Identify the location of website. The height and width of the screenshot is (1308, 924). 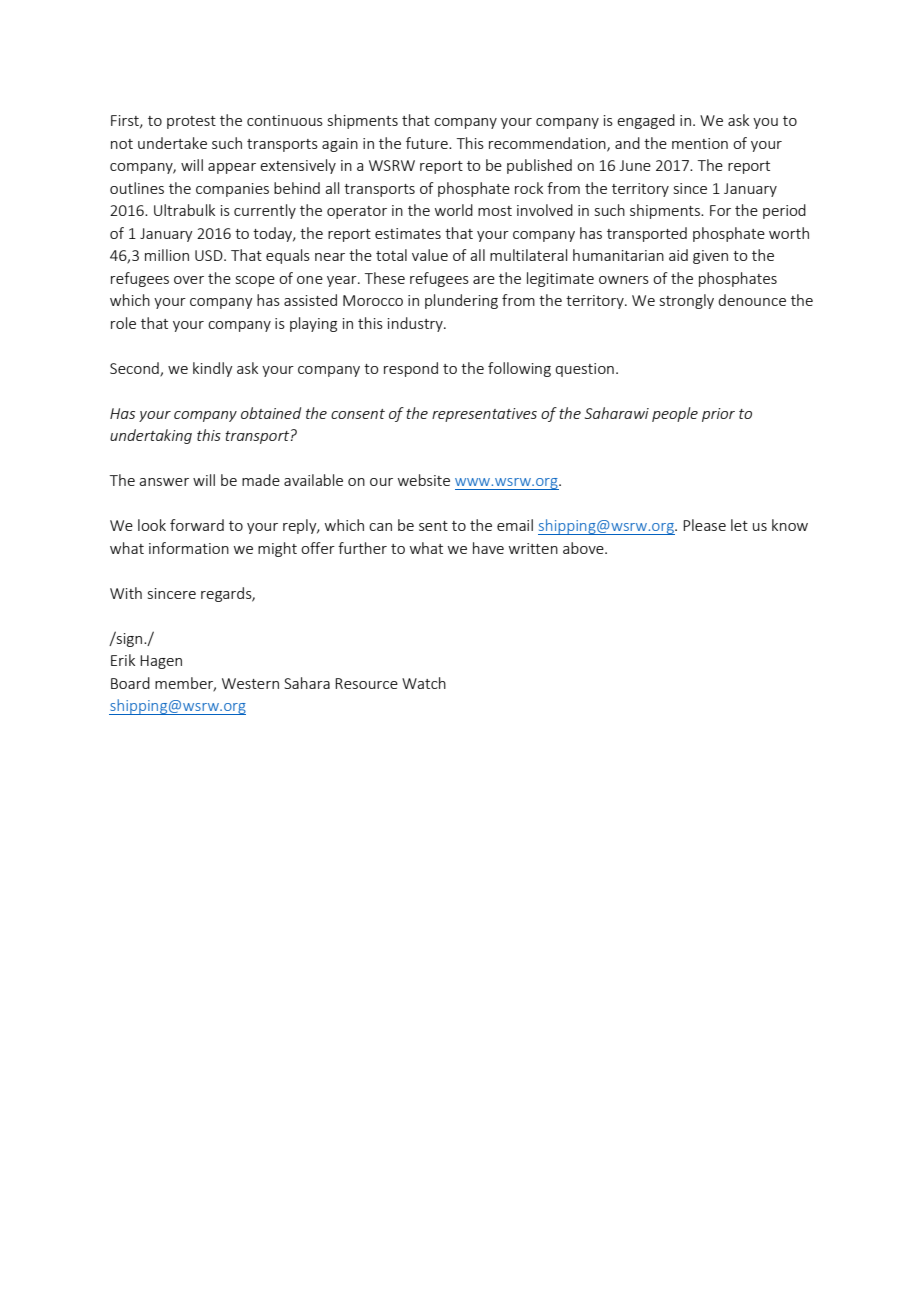
(424, 480).
